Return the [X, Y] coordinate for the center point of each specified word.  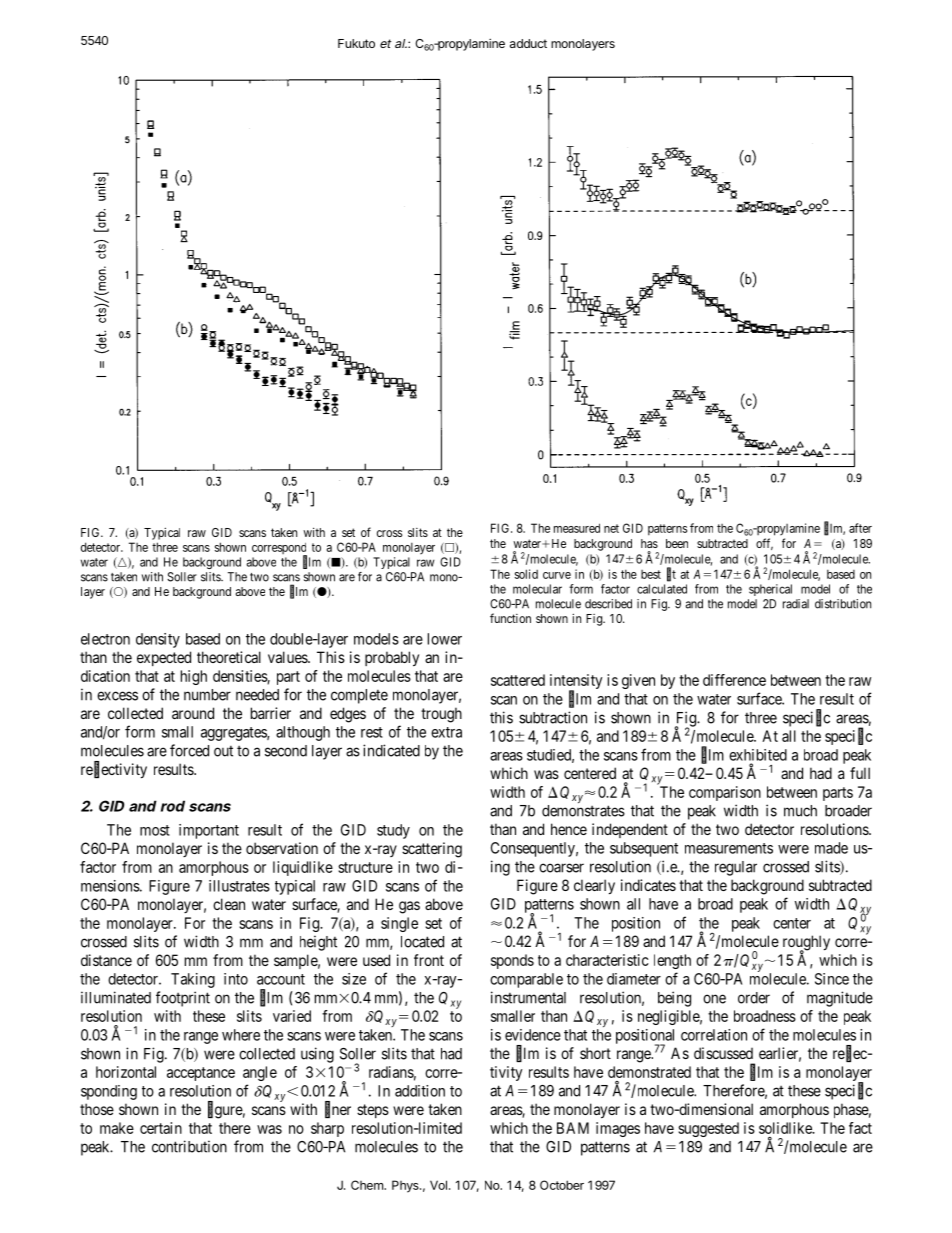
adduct [528, 43]
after [860, 528]
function [510, 618]
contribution [189, 1146]
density [158, 640]
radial [796, 604]
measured [577, 528]
